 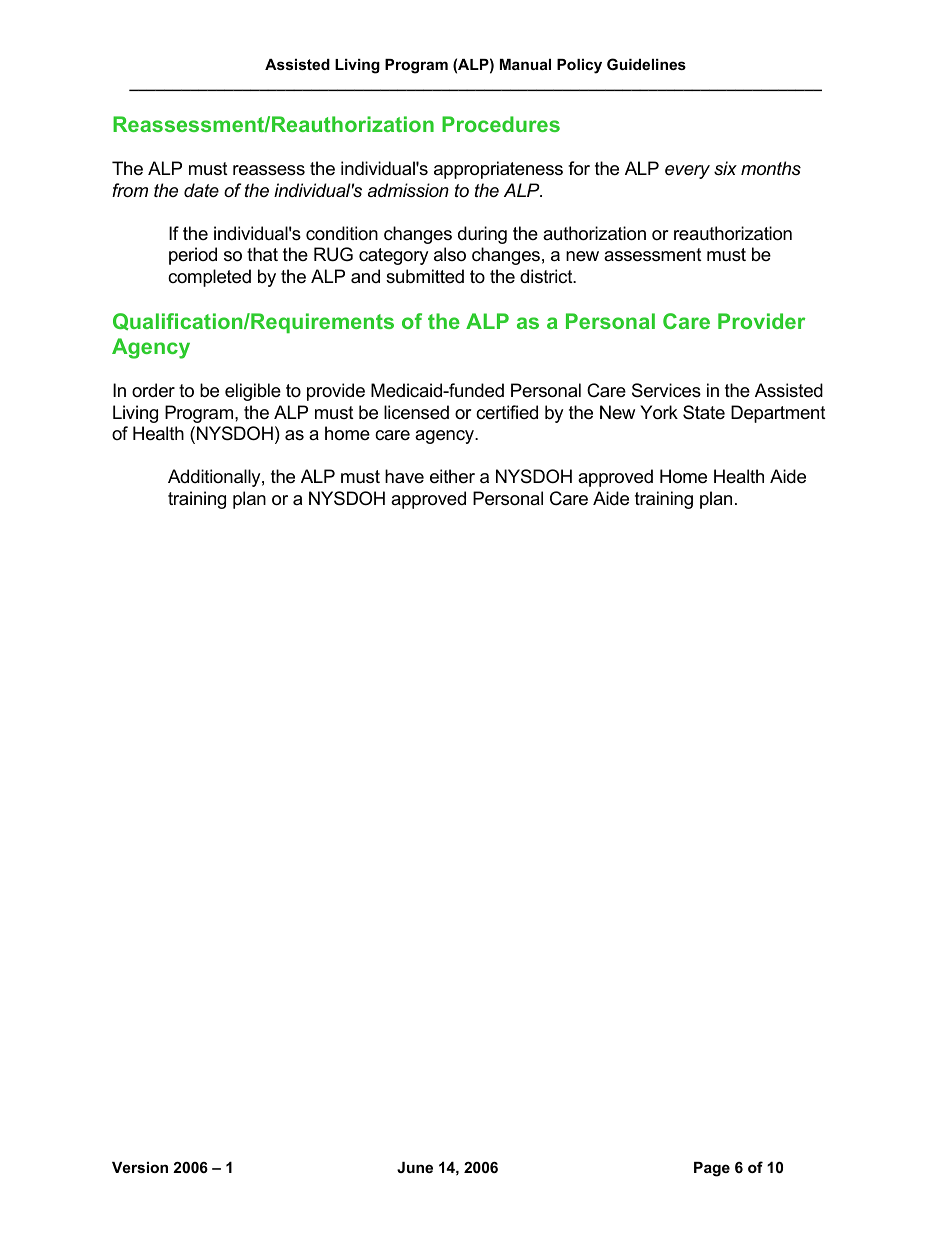 What do you see at coordinates (415, 1167) in the image?
I see `June` at bounding box center [415, 1167].
